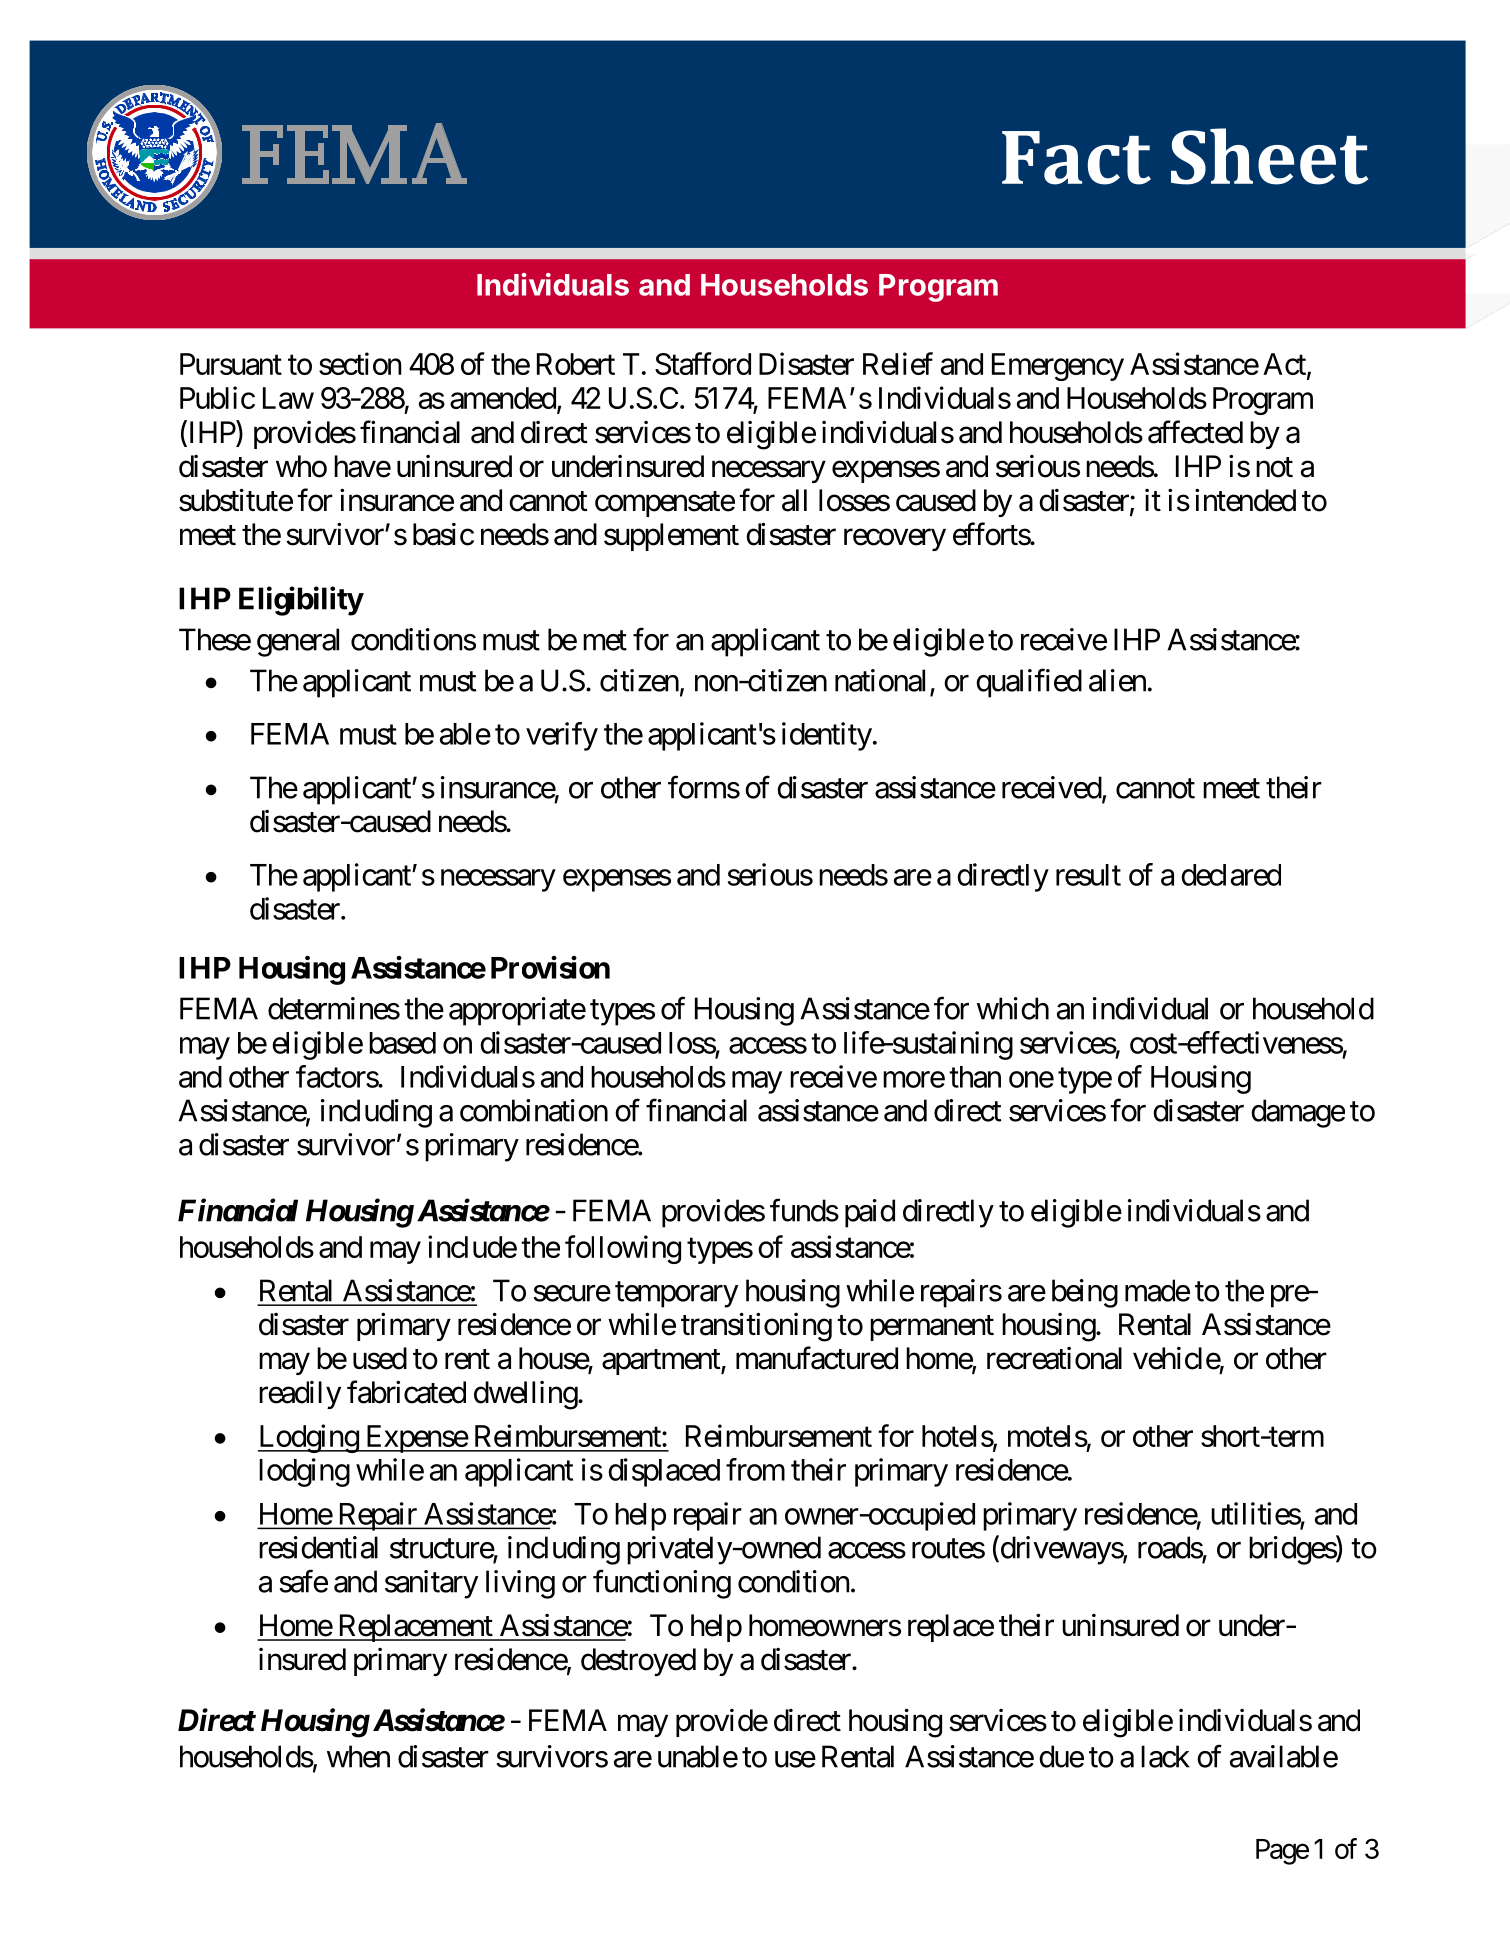 The image size is (1510, 1954). Describe the element at coordinates (534, 1110) in the page. I see `combination` at that location.
